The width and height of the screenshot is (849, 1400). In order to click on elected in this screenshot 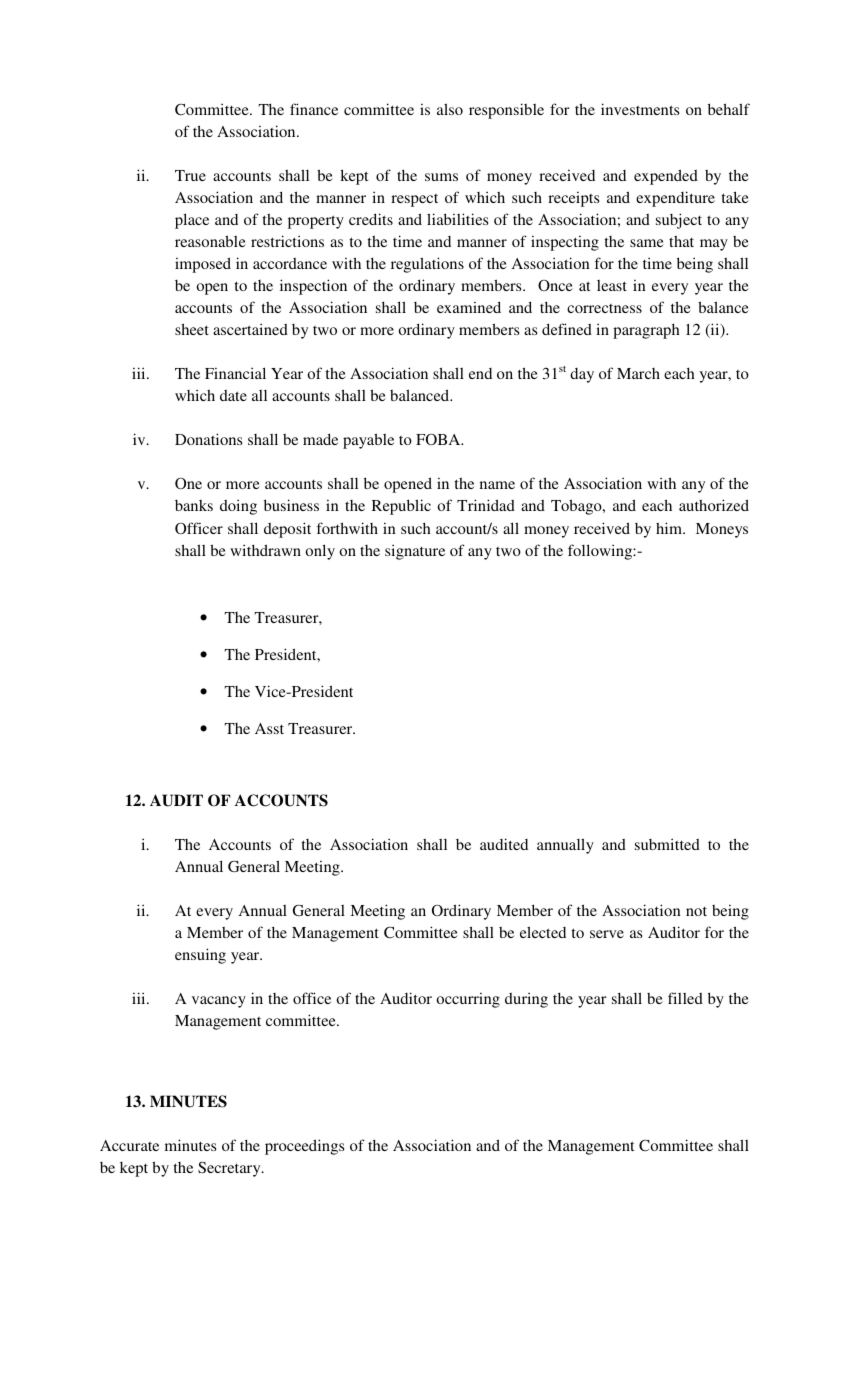, I will do `click(543, 932)`.
